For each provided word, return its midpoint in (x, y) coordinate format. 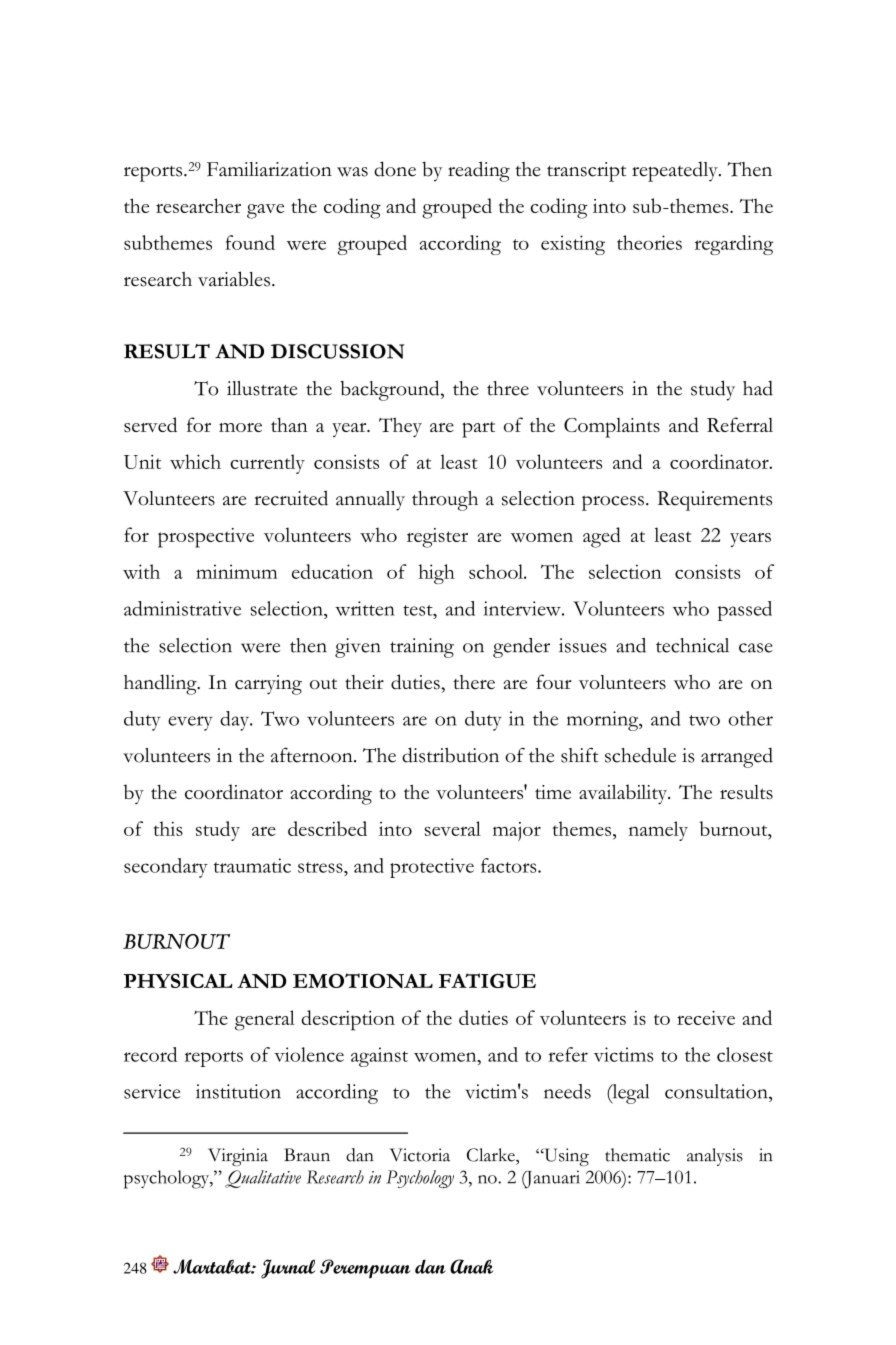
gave (265, 211)
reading (479, 171)
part (478, 430)
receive (706, 1017)
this (168, 828)
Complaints (612, 428)
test (419, 610)
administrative (182, 608)
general (265, 1020)
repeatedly (676, 171)
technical (692, 645)
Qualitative (263, 1179)
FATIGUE (487, 980)
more (240, 427)
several (453, 828)
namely (658, 831)
